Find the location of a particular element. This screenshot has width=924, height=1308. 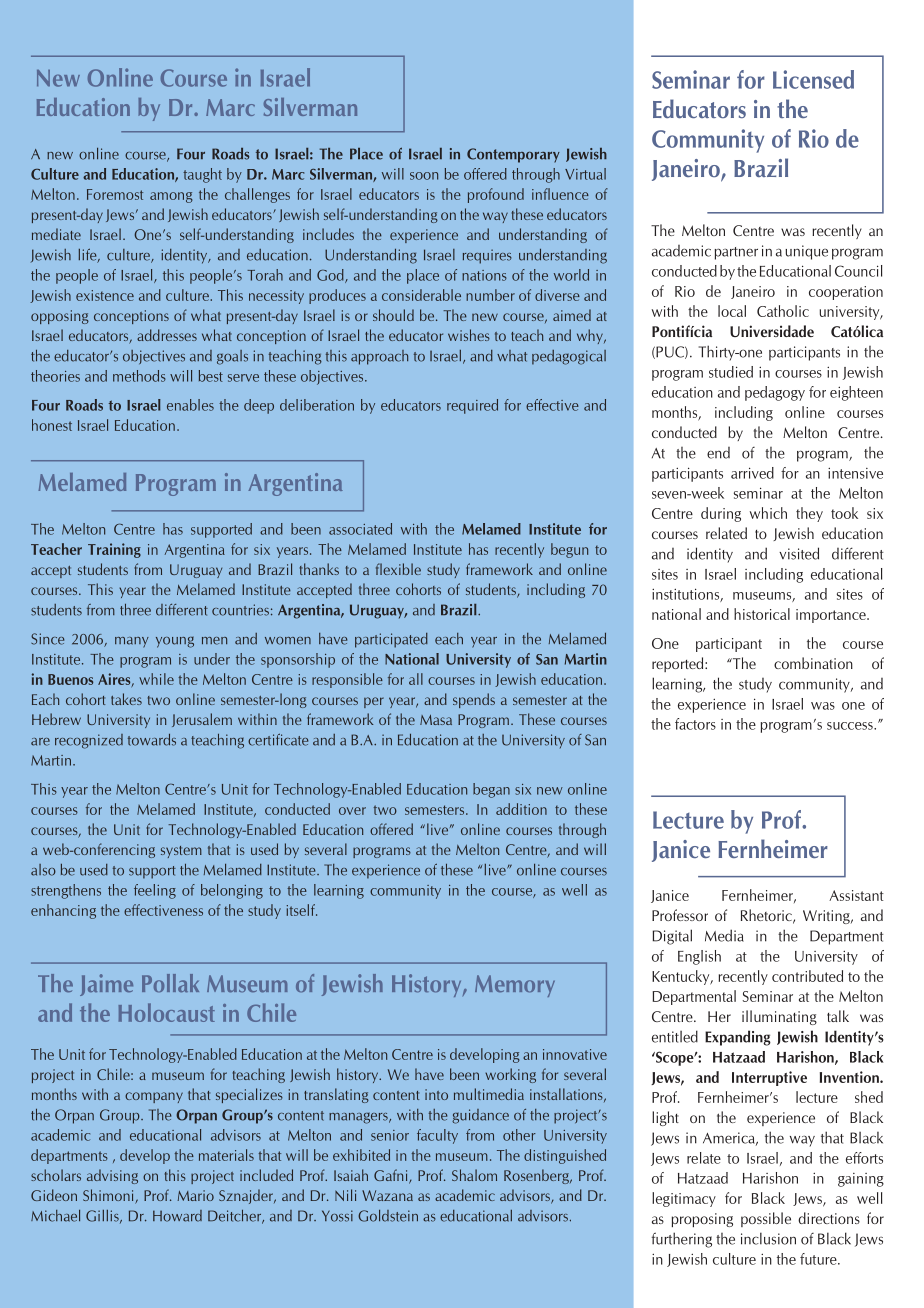

Howard is located at coordinates (177, 1216).
